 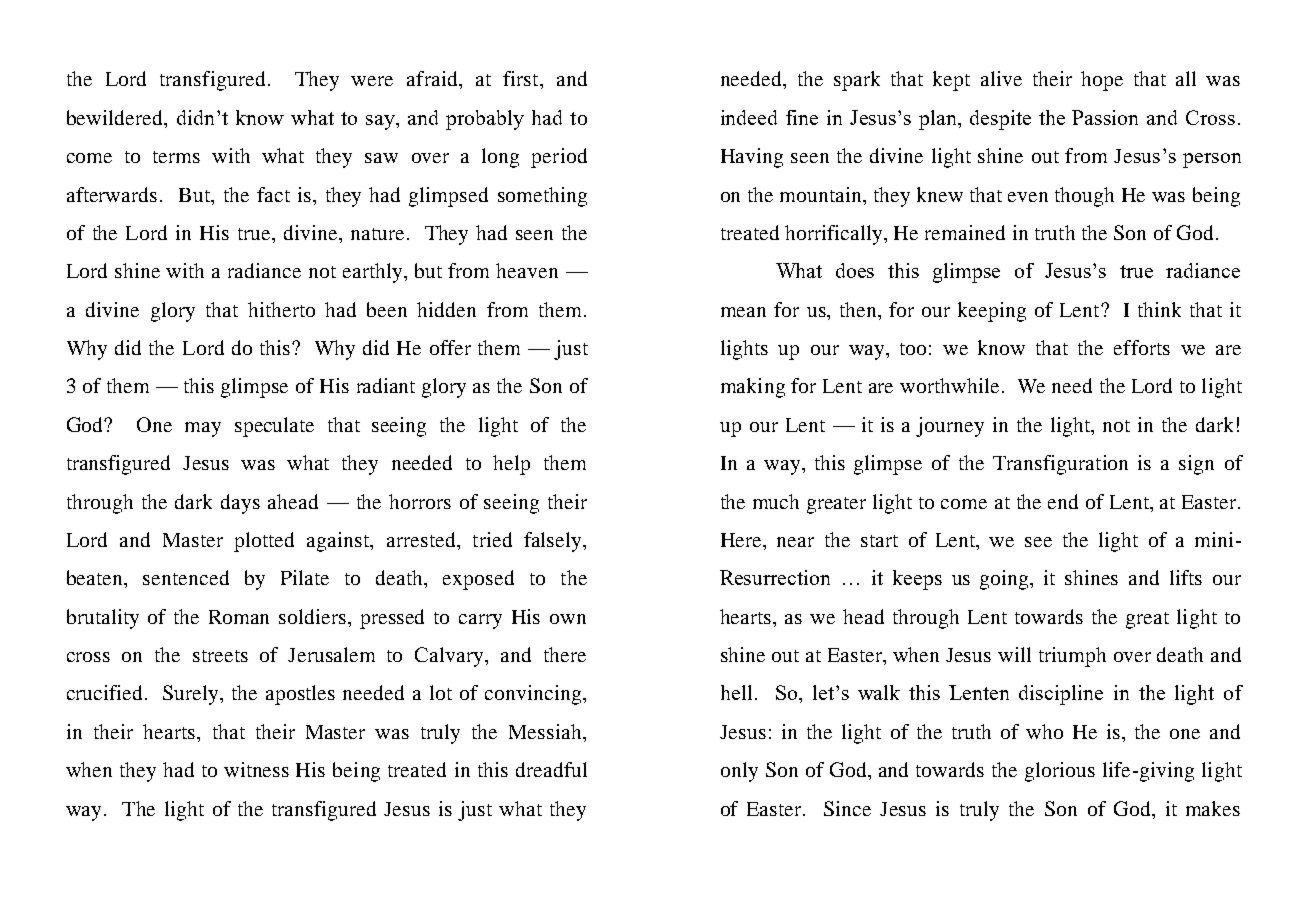 What do you see at coordinates (1060, 772) in the screenshot?
I see `glorious` at bounding box center [1060, 772].
